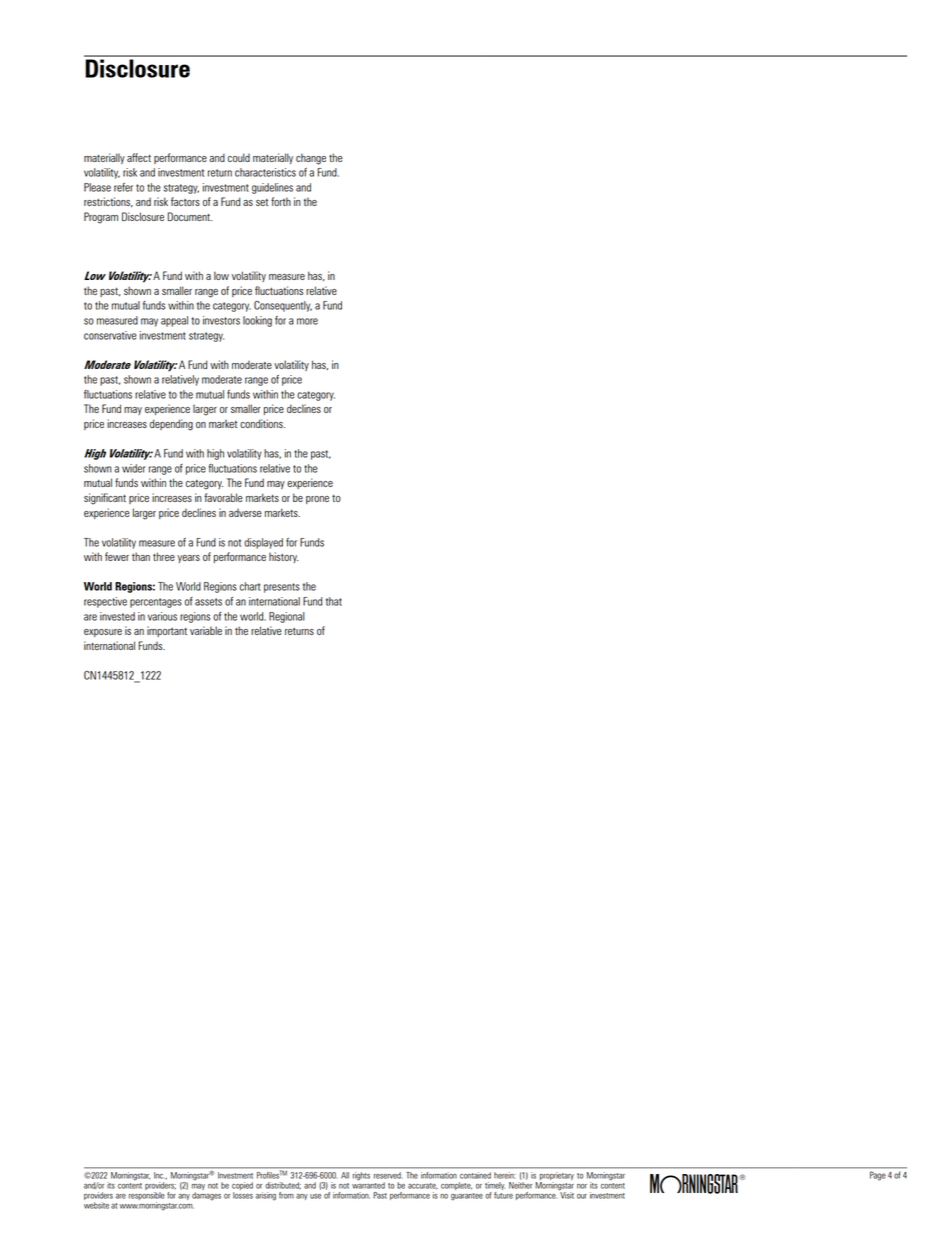 This screenshot has height=1233, width=952. I want to click on Page, so click(877, 1176).
